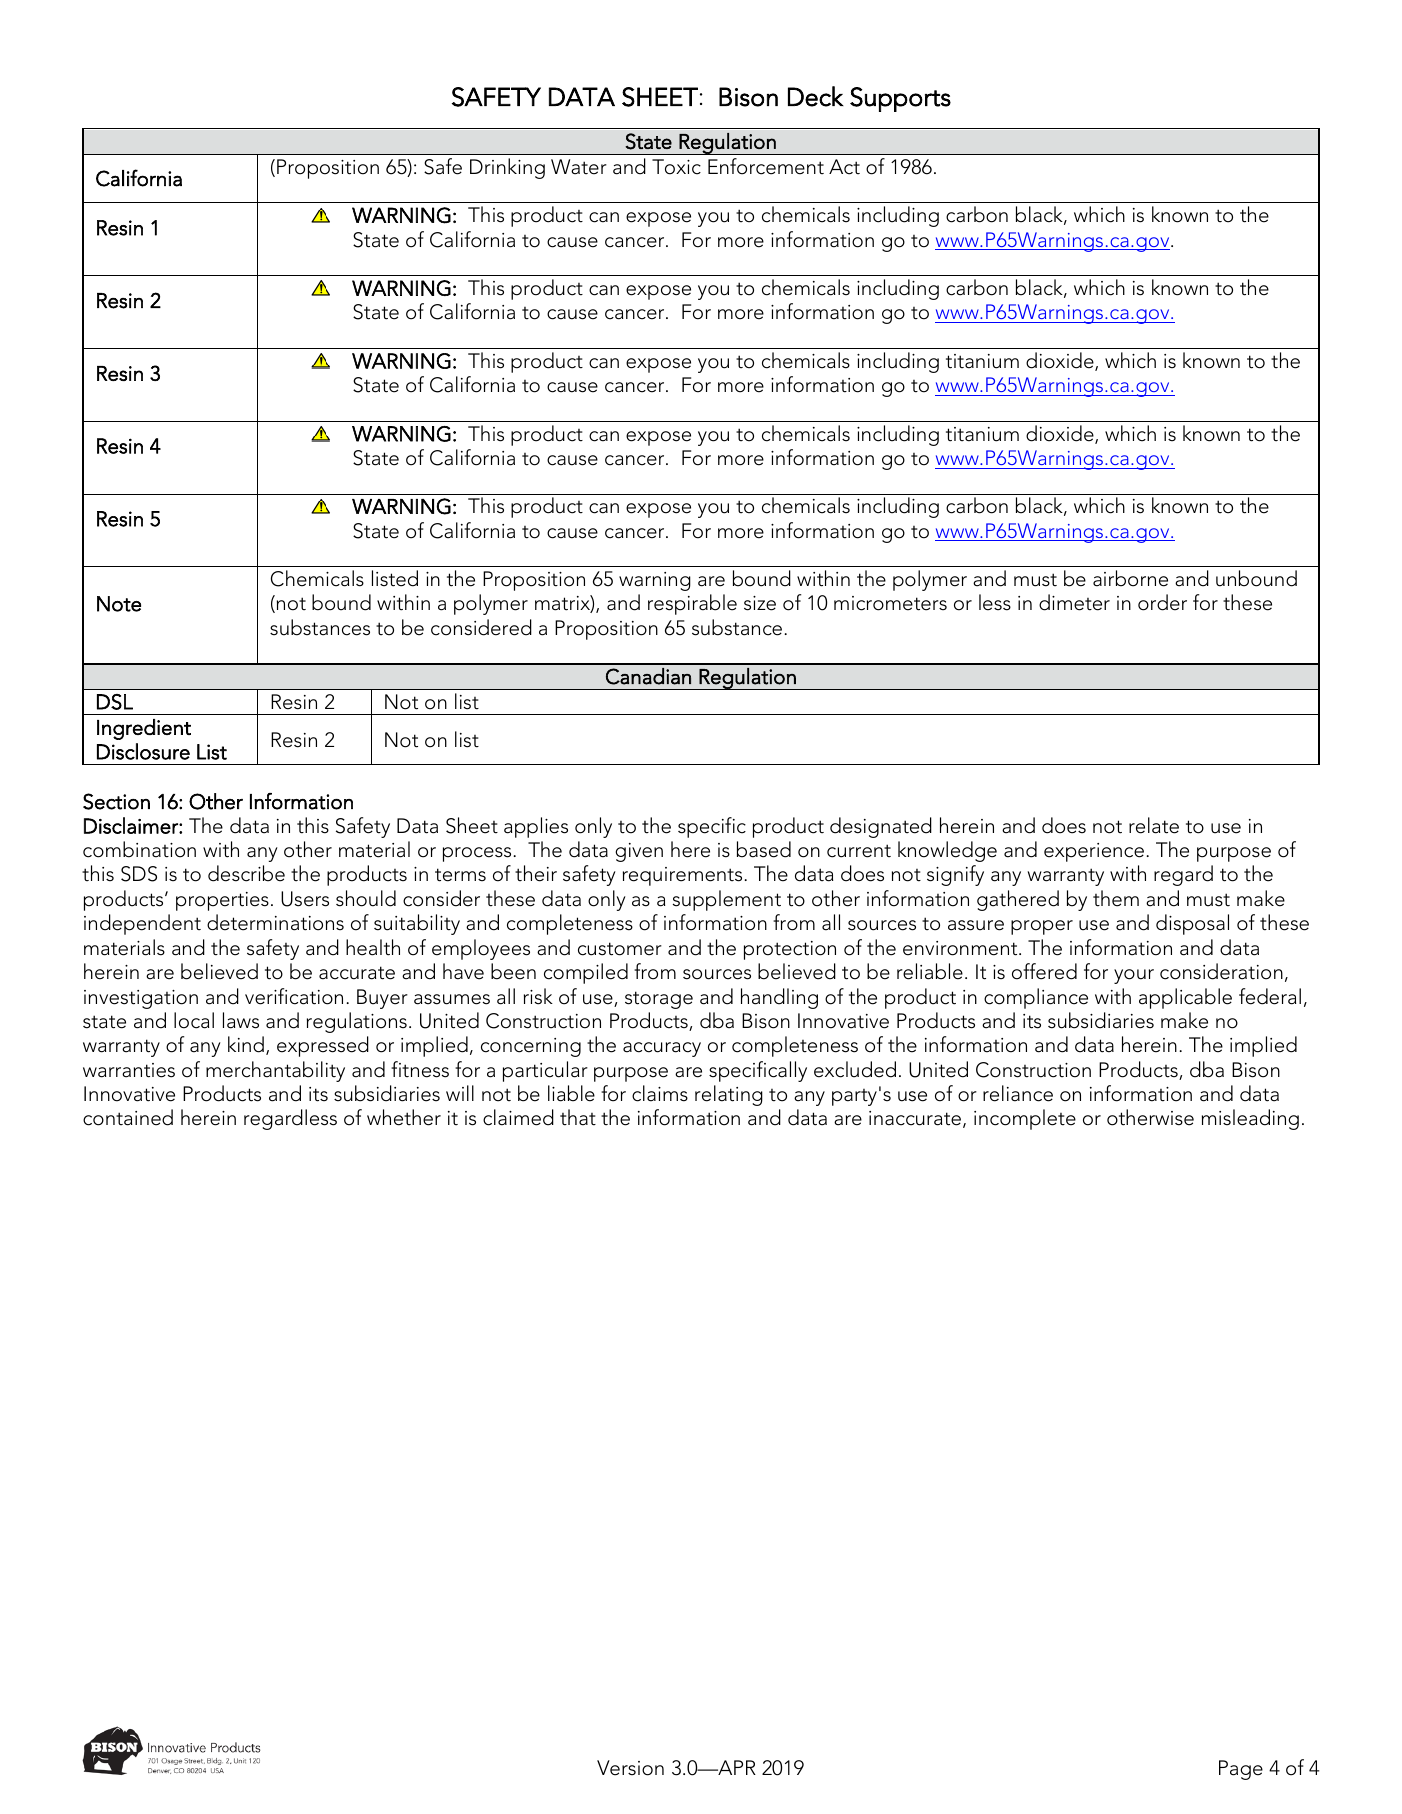 This screenshot has width=1402, height=1814. Describe the element at coordinates (676, 167) in the screenshot. I see `Toxic` at that location.
